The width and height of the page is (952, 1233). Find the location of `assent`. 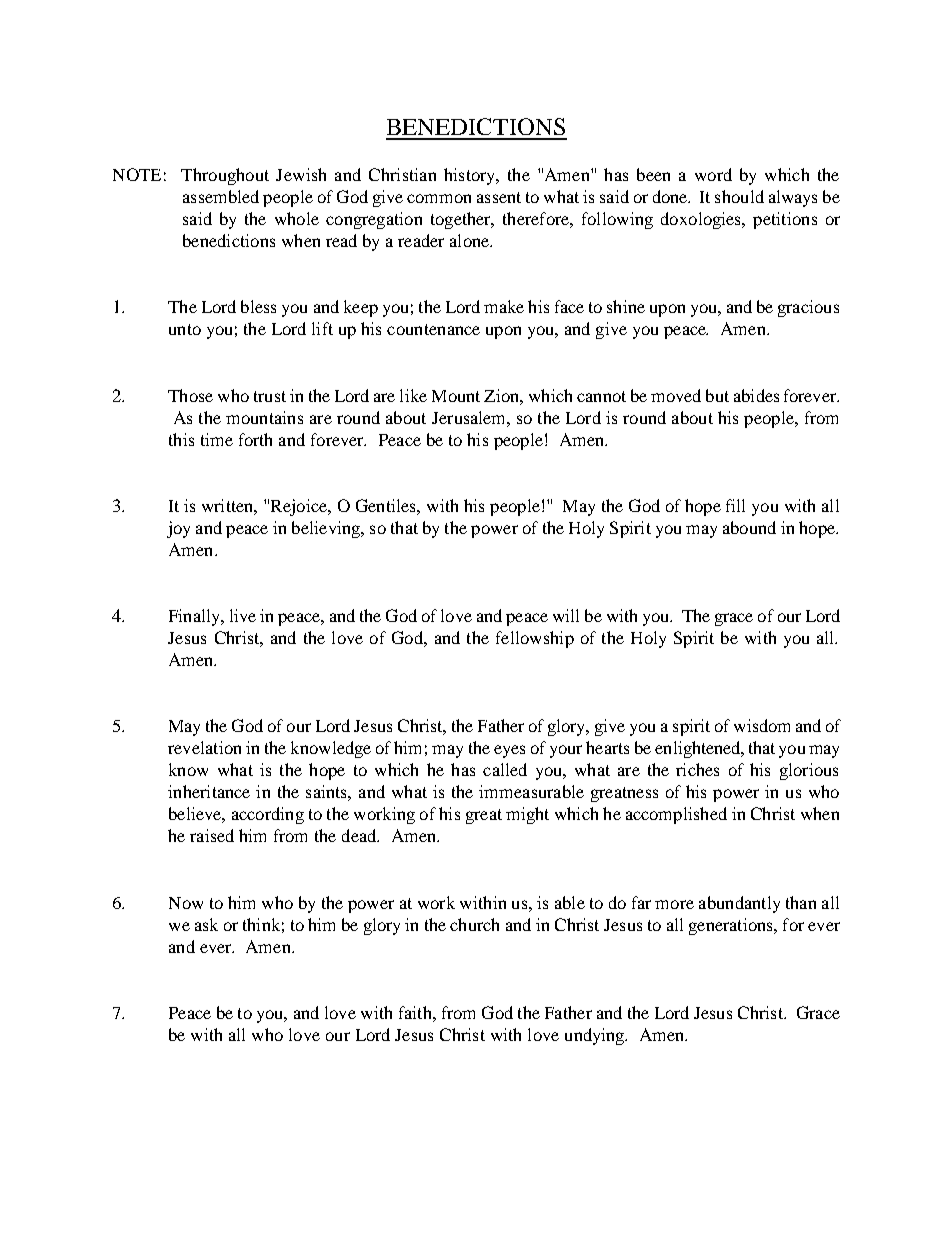

assent is located at coordinates (499, 197).
